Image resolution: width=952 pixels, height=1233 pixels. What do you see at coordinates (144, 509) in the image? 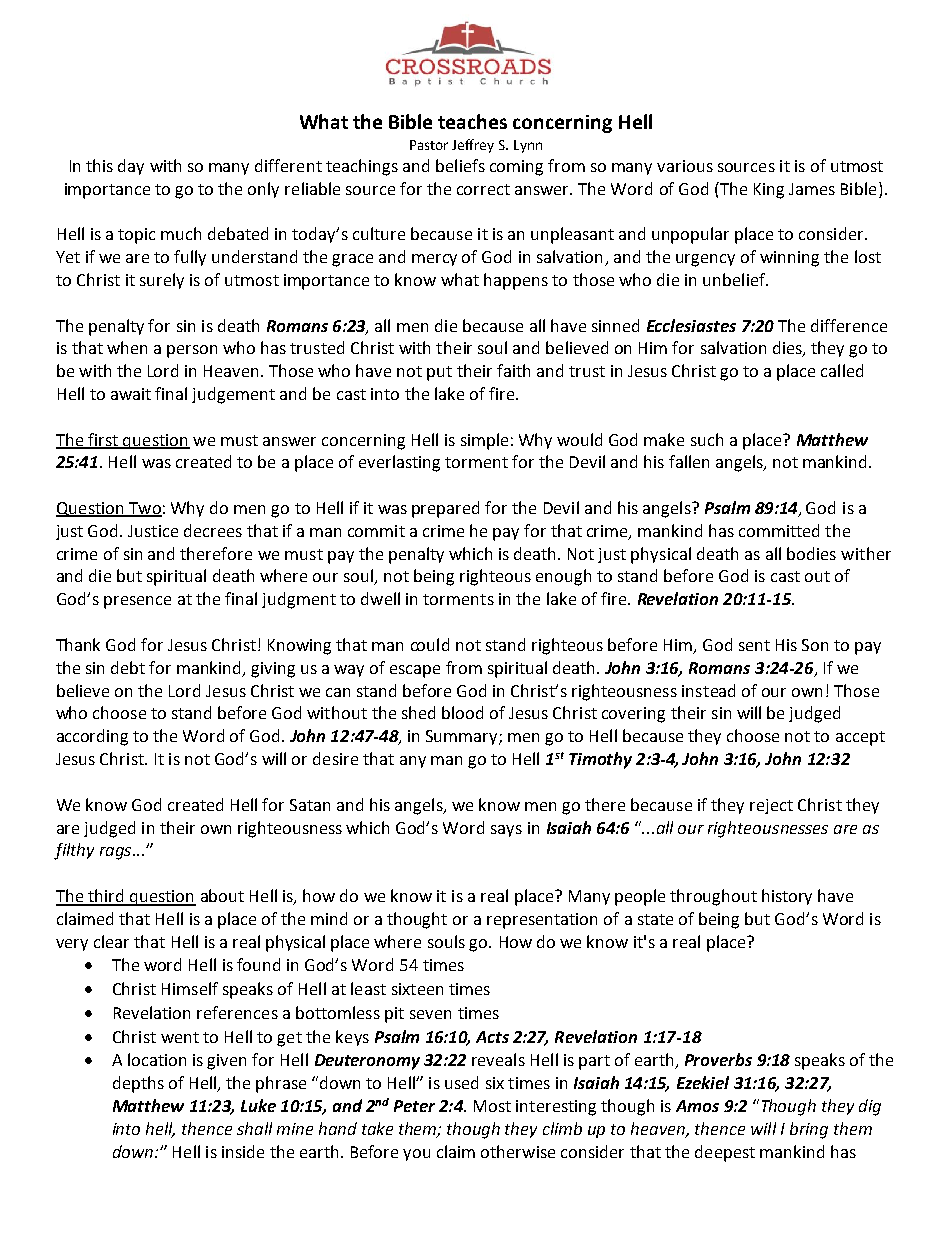
I see `Two` at bounding box center [144, 509].
